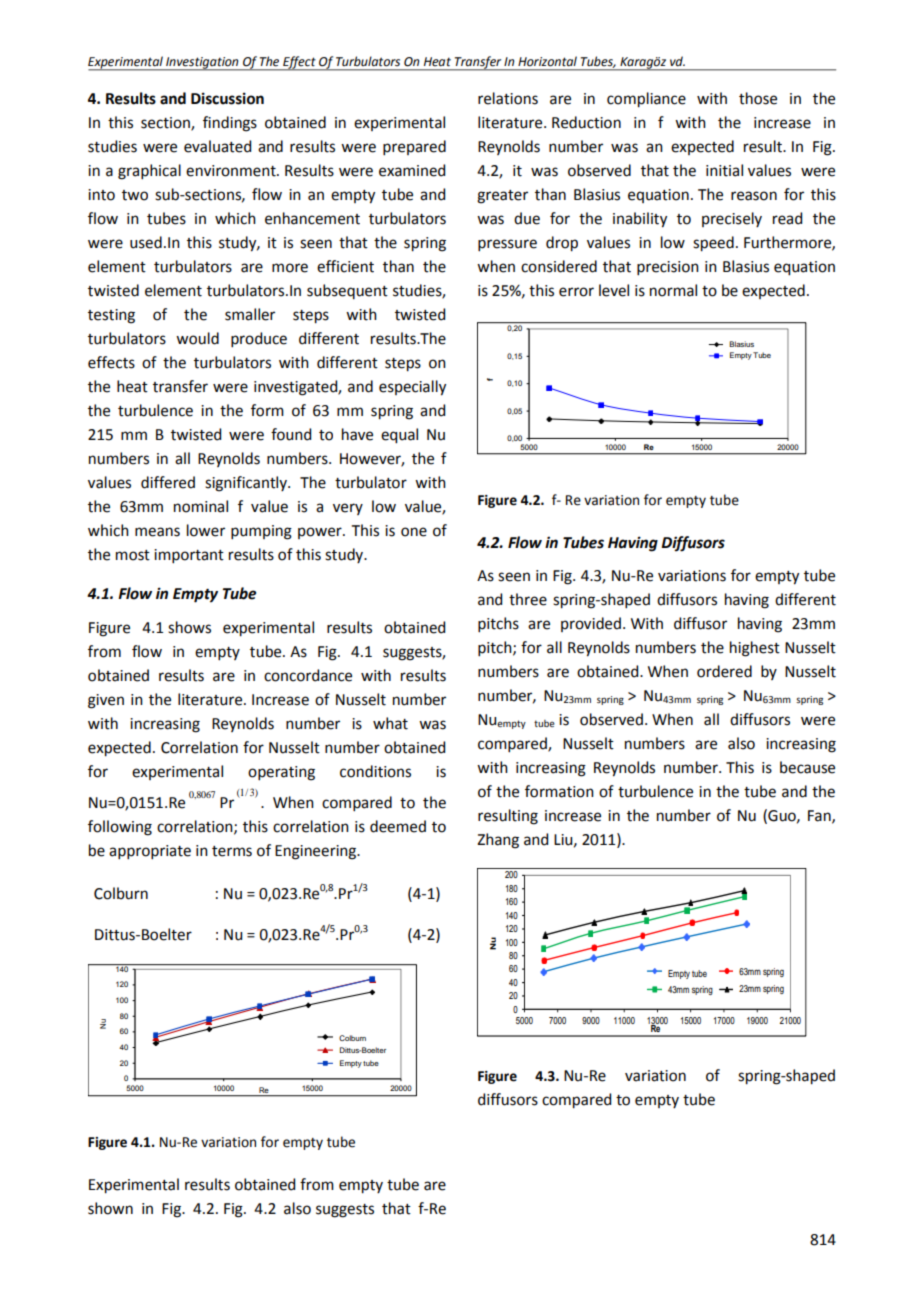 The height and width of the screenshot is (1308, 924). Describe the element at coordinates (227, 98) in the screenshot. I see `Discussion` at that location.
